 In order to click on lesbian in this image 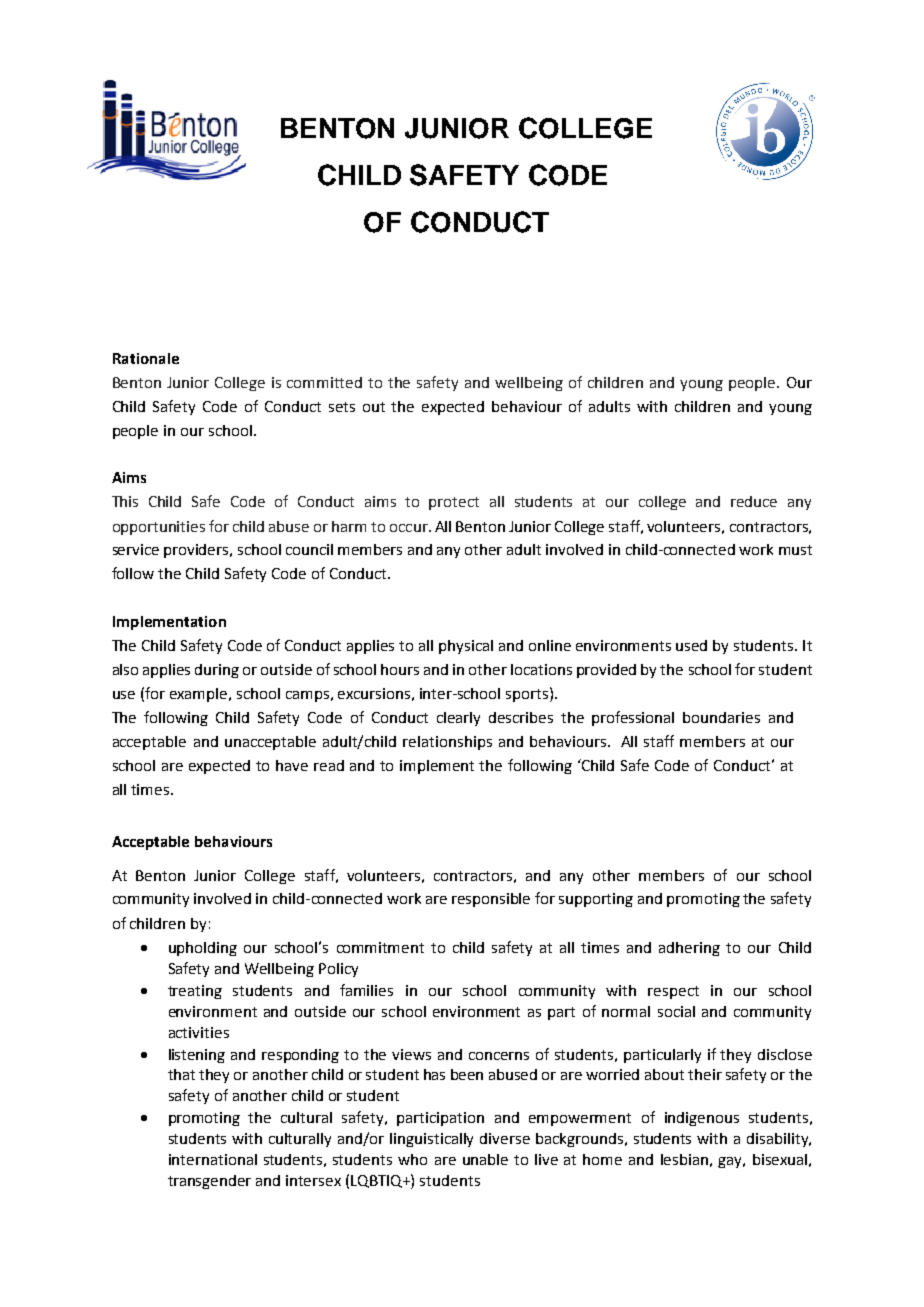, I will do `click(684, 1159)`.
